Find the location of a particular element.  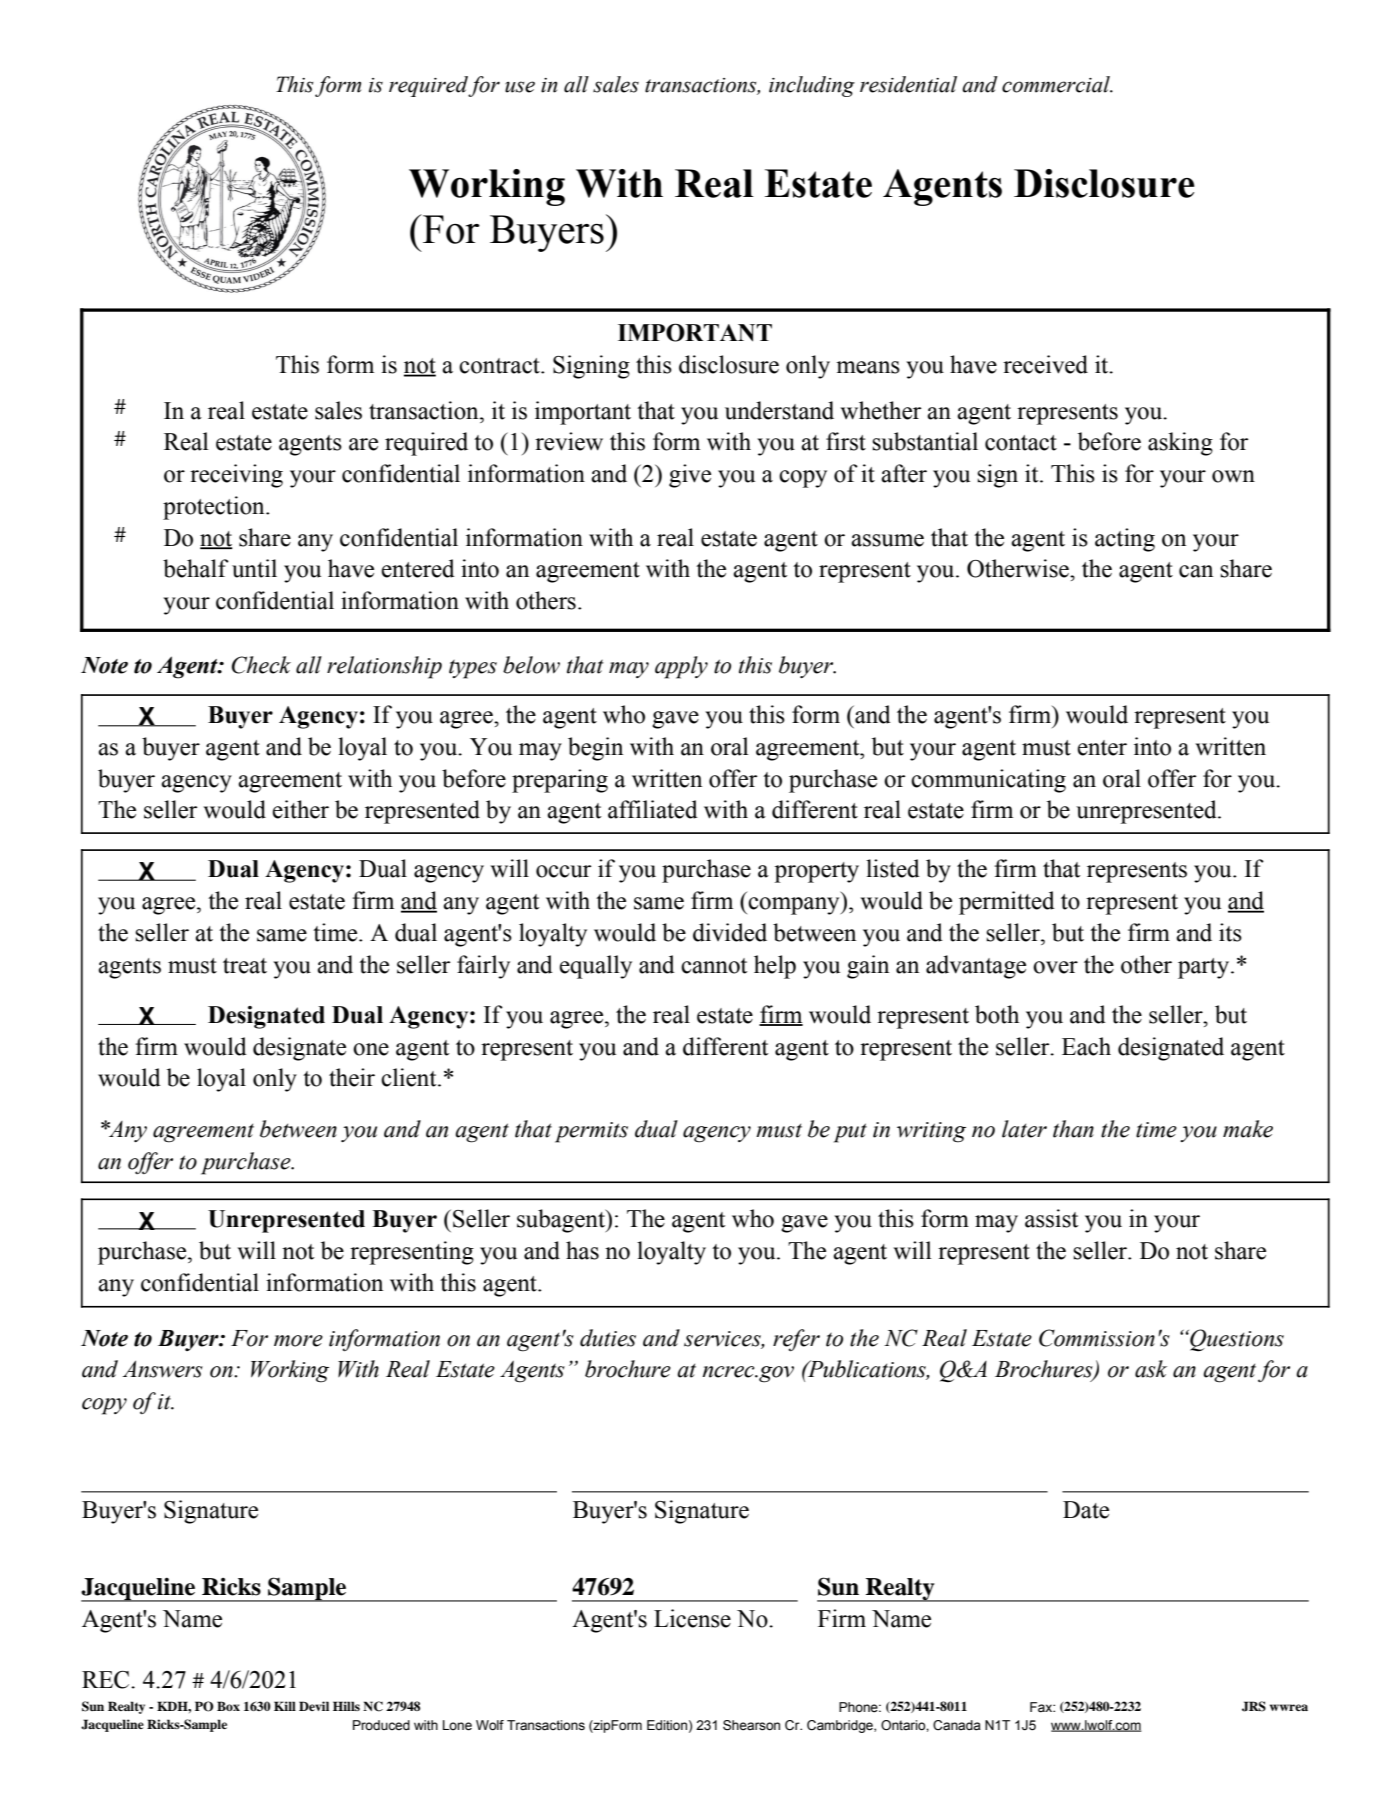

treat is located at coordinates (245, 966).
